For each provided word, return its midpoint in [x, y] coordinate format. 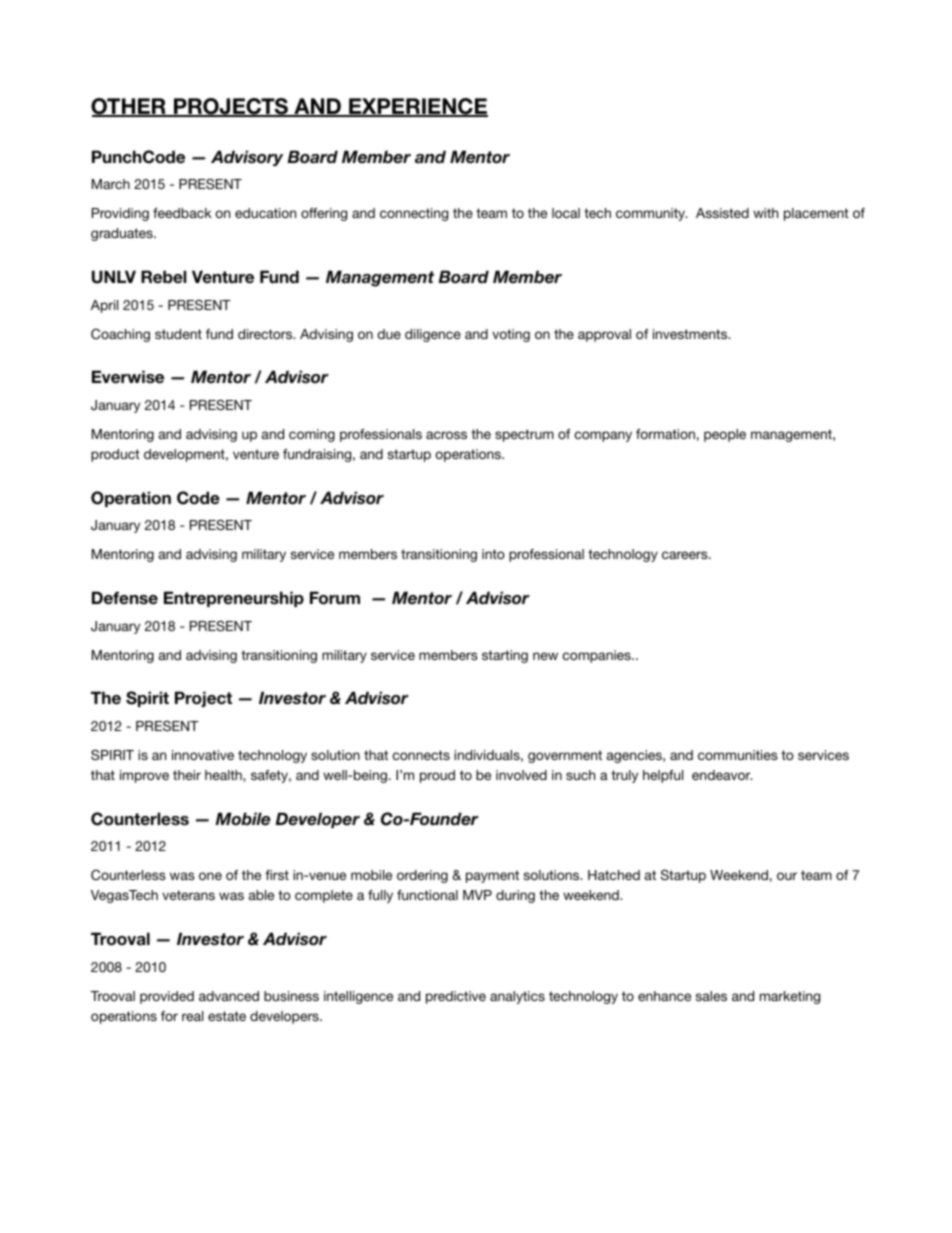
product [115, 455]
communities [738, 755]
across [446, 435]
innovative [203, 755]
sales [711, 996]
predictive [456, 997]
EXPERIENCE [417, 107]
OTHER [129, 107]
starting [505, 656]
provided [167, 997]
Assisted [722, 213]
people [725, 435]
